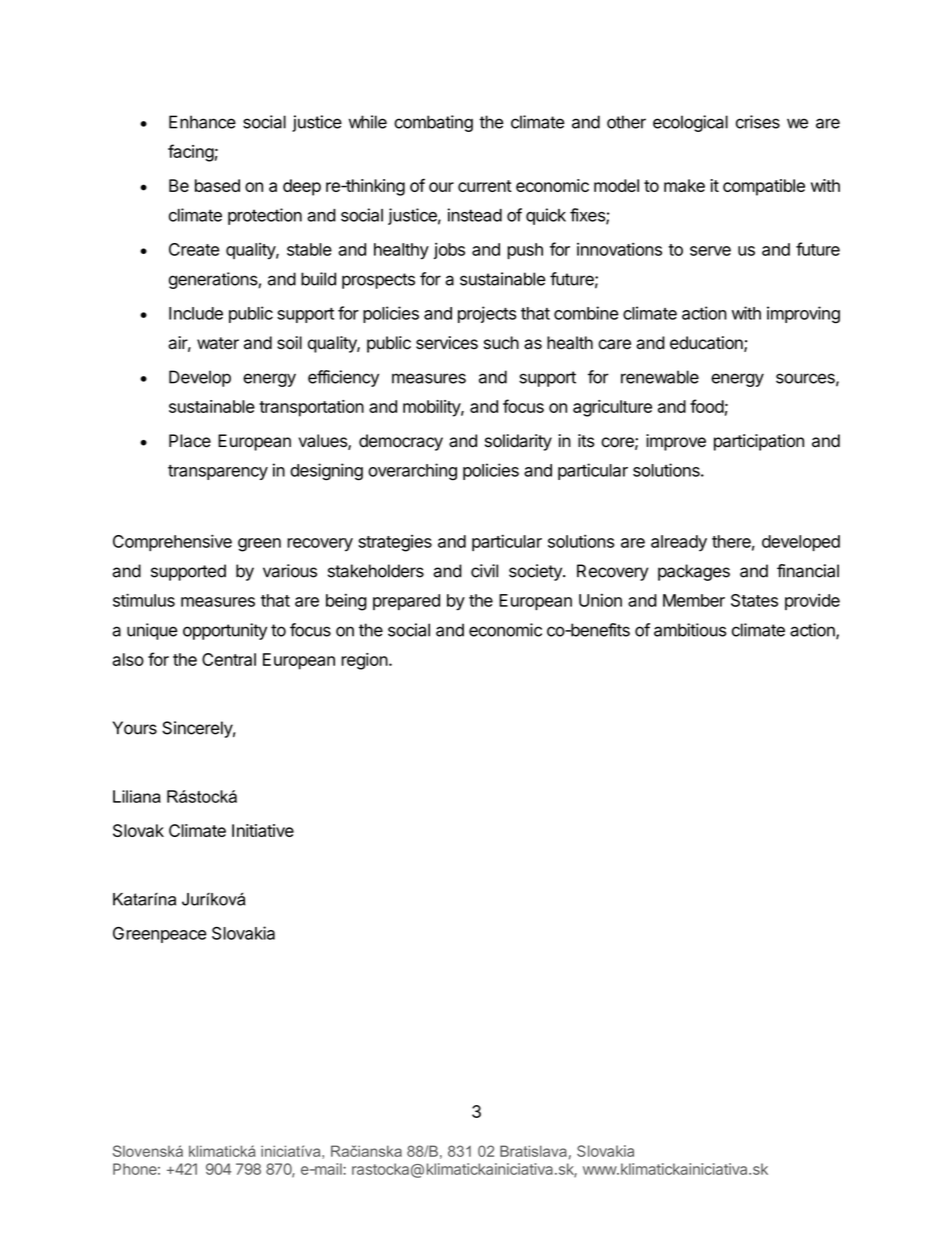 The image size is (952, 1233). Describe the element at coordinates (191, 153) in the page. I see `facing` at that location.
